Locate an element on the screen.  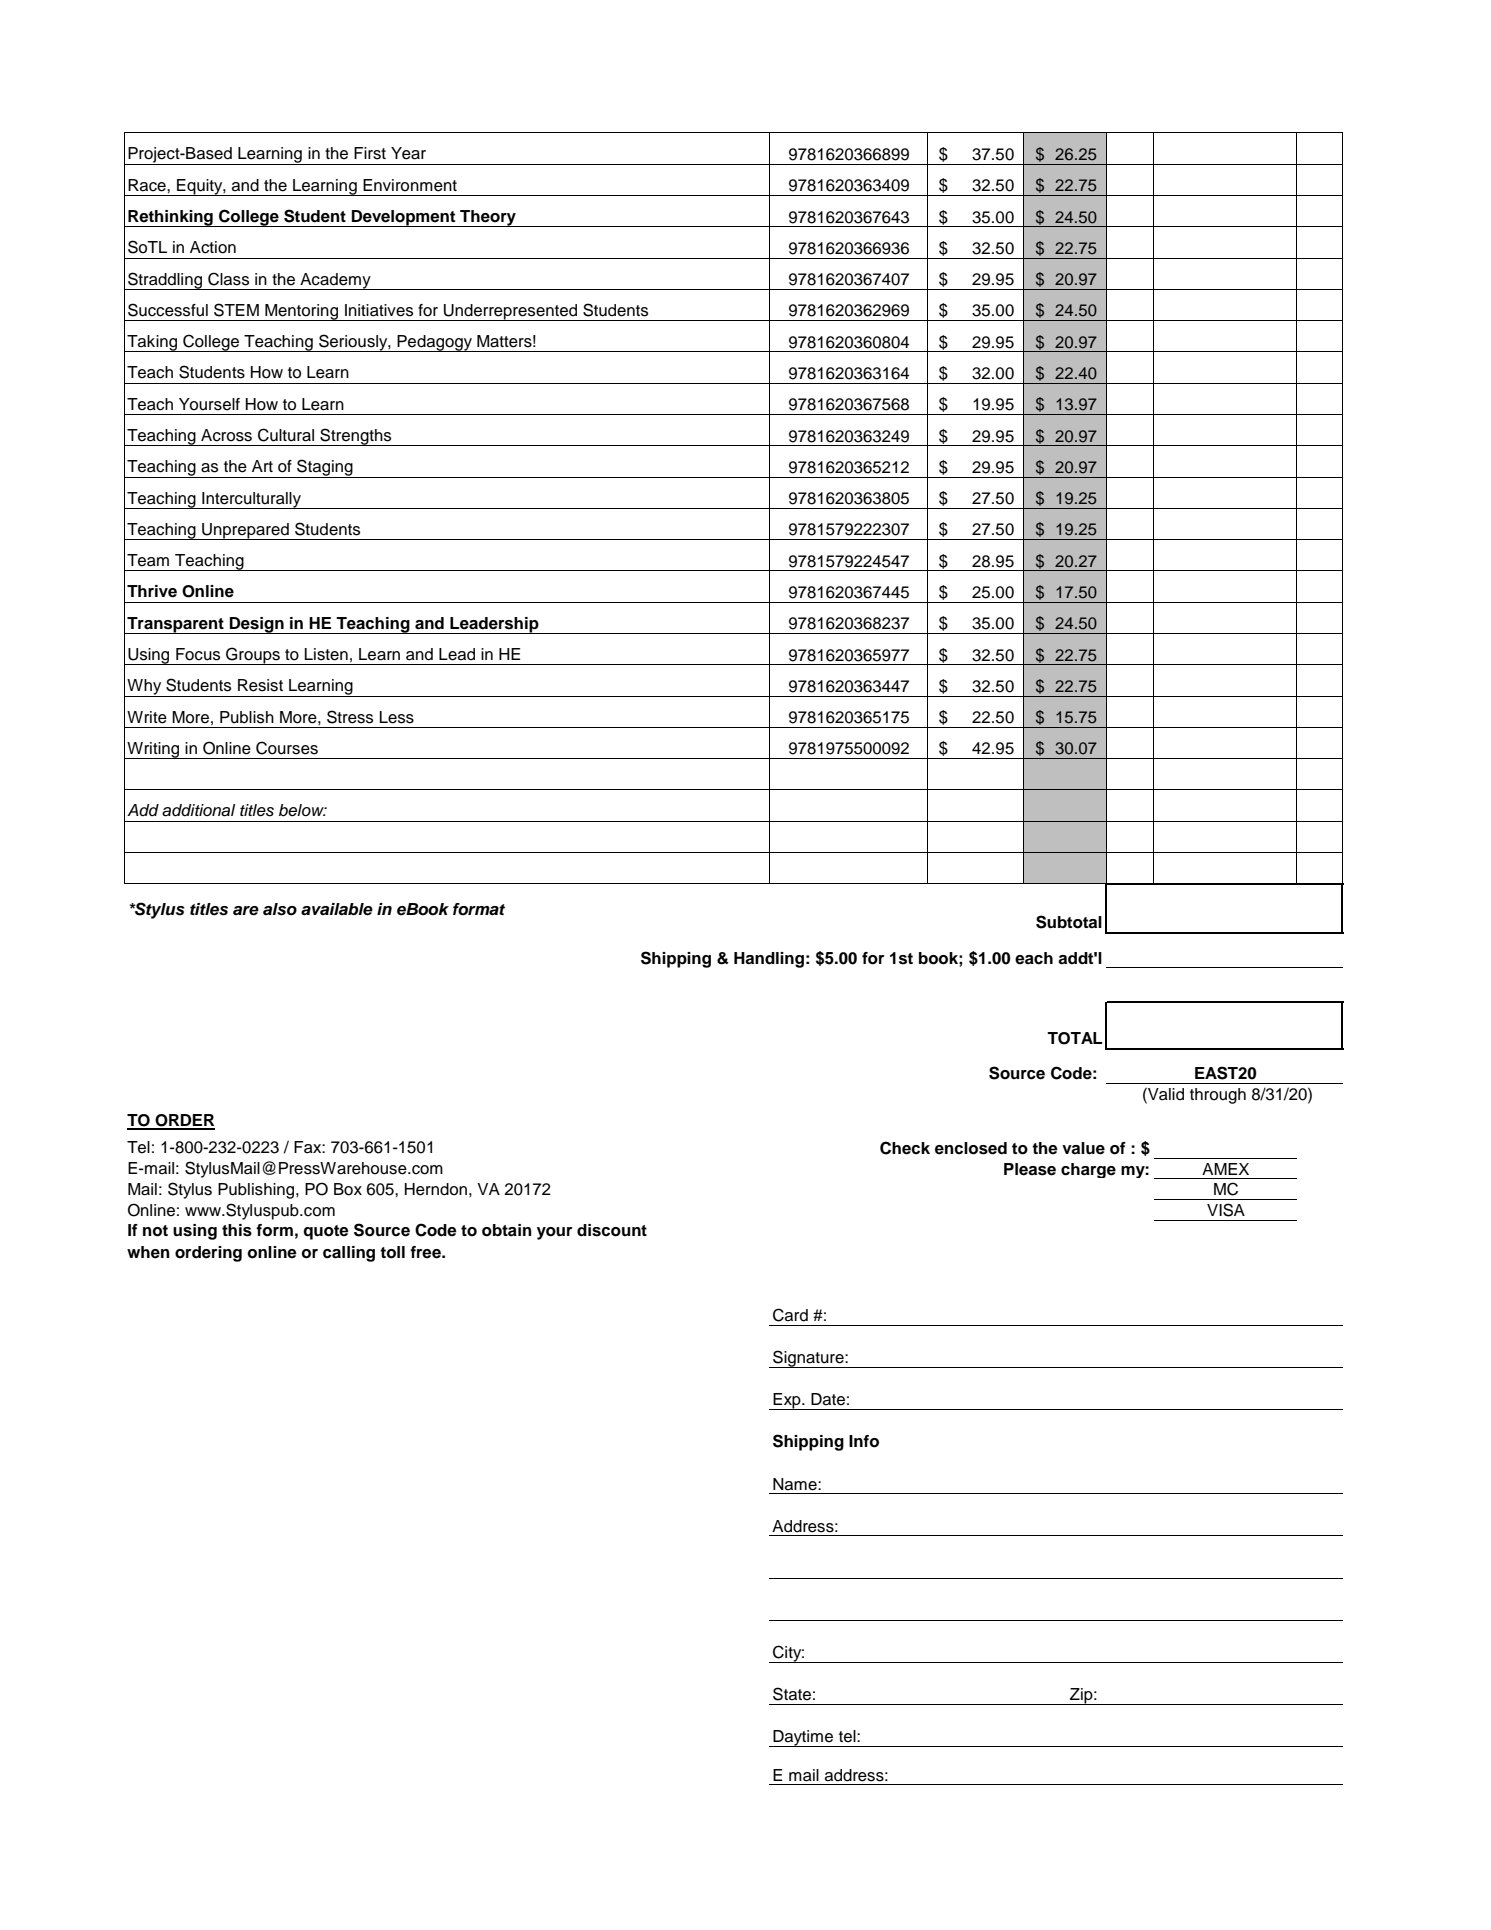
Unprepared is located at coordinates (245, 531).
